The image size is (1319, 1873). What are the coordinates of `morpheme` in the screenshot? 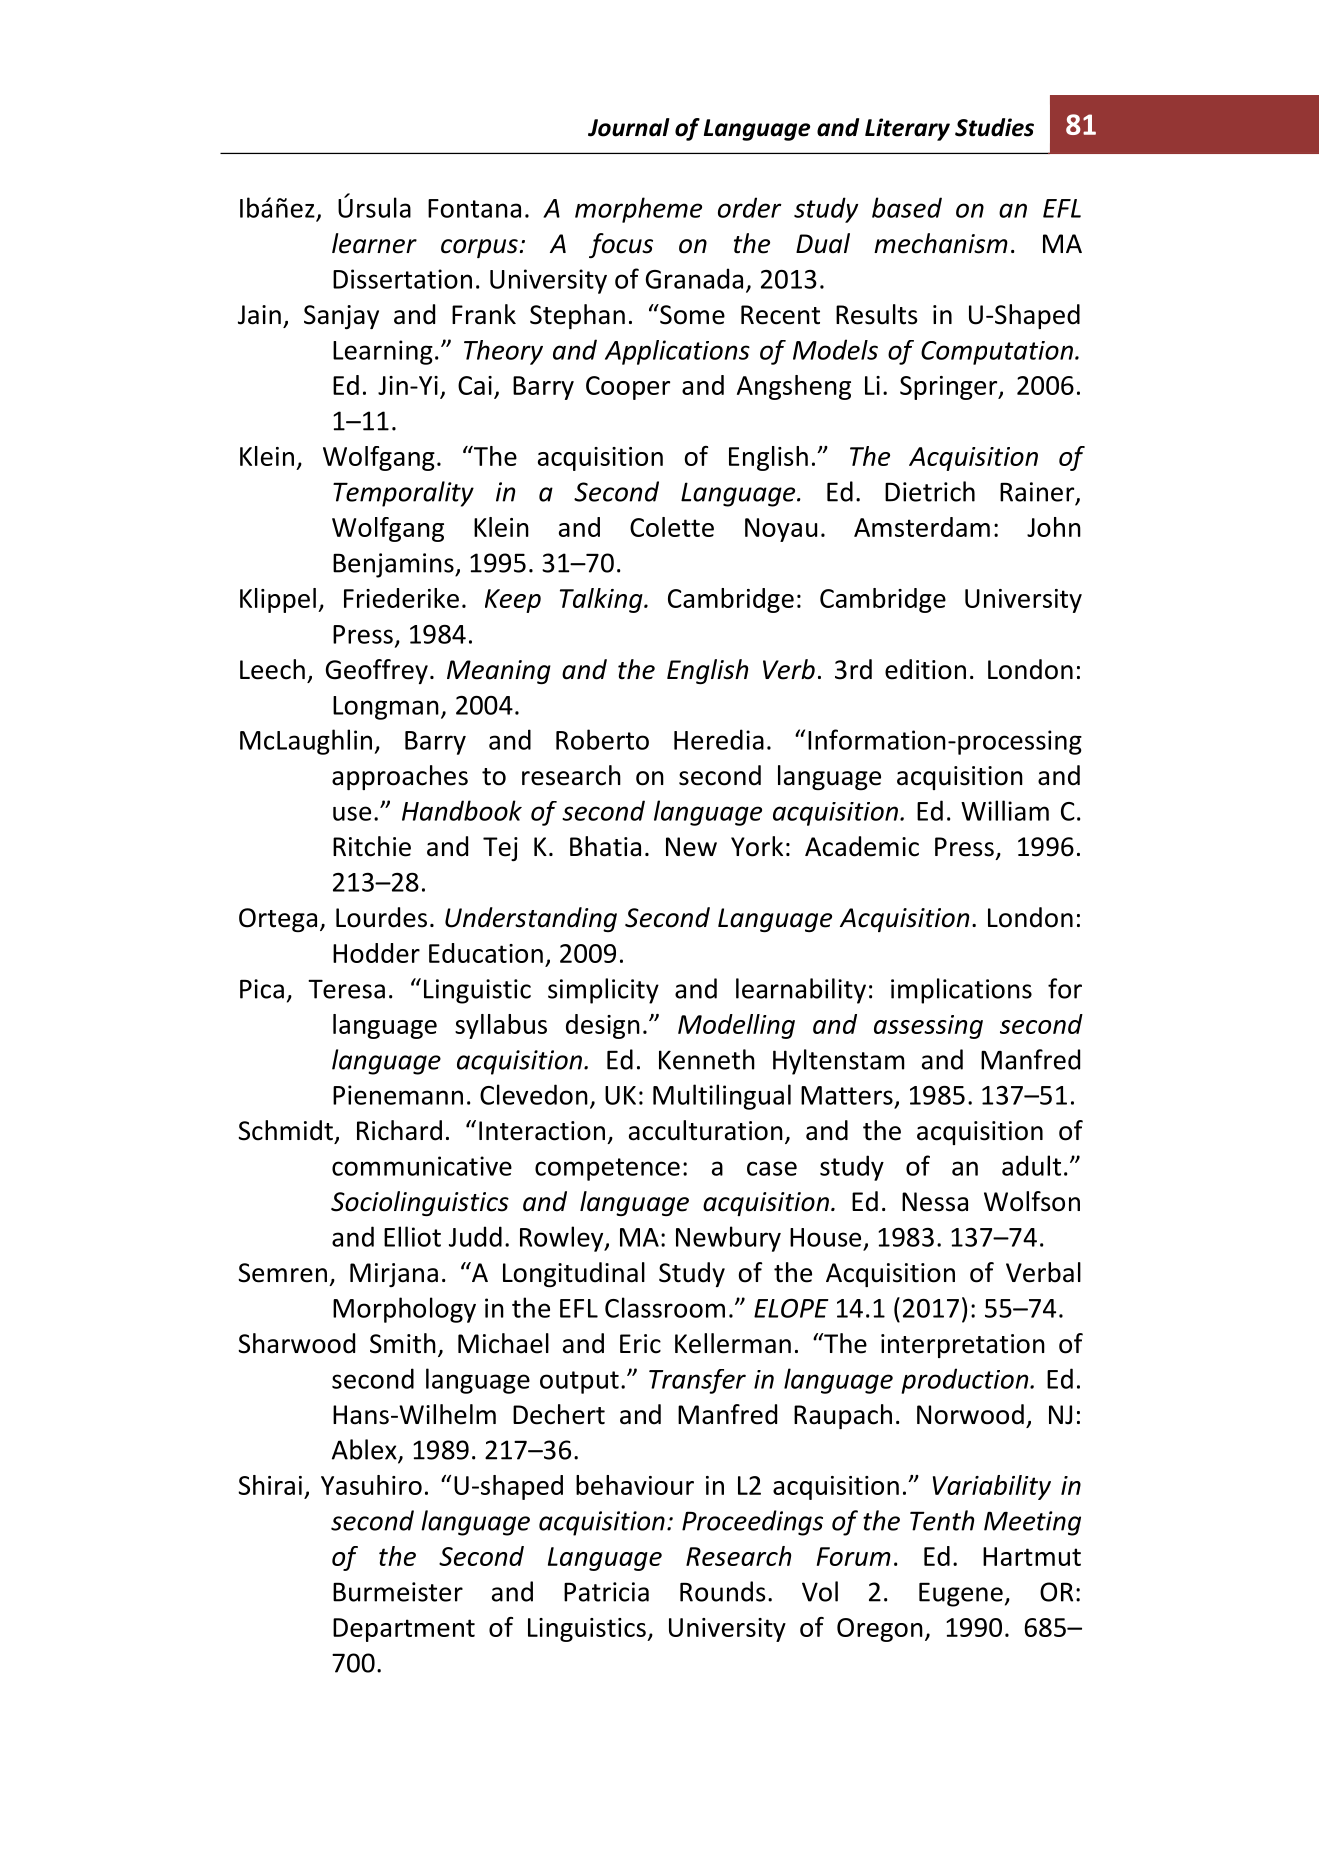 It's located at (638, 210).
